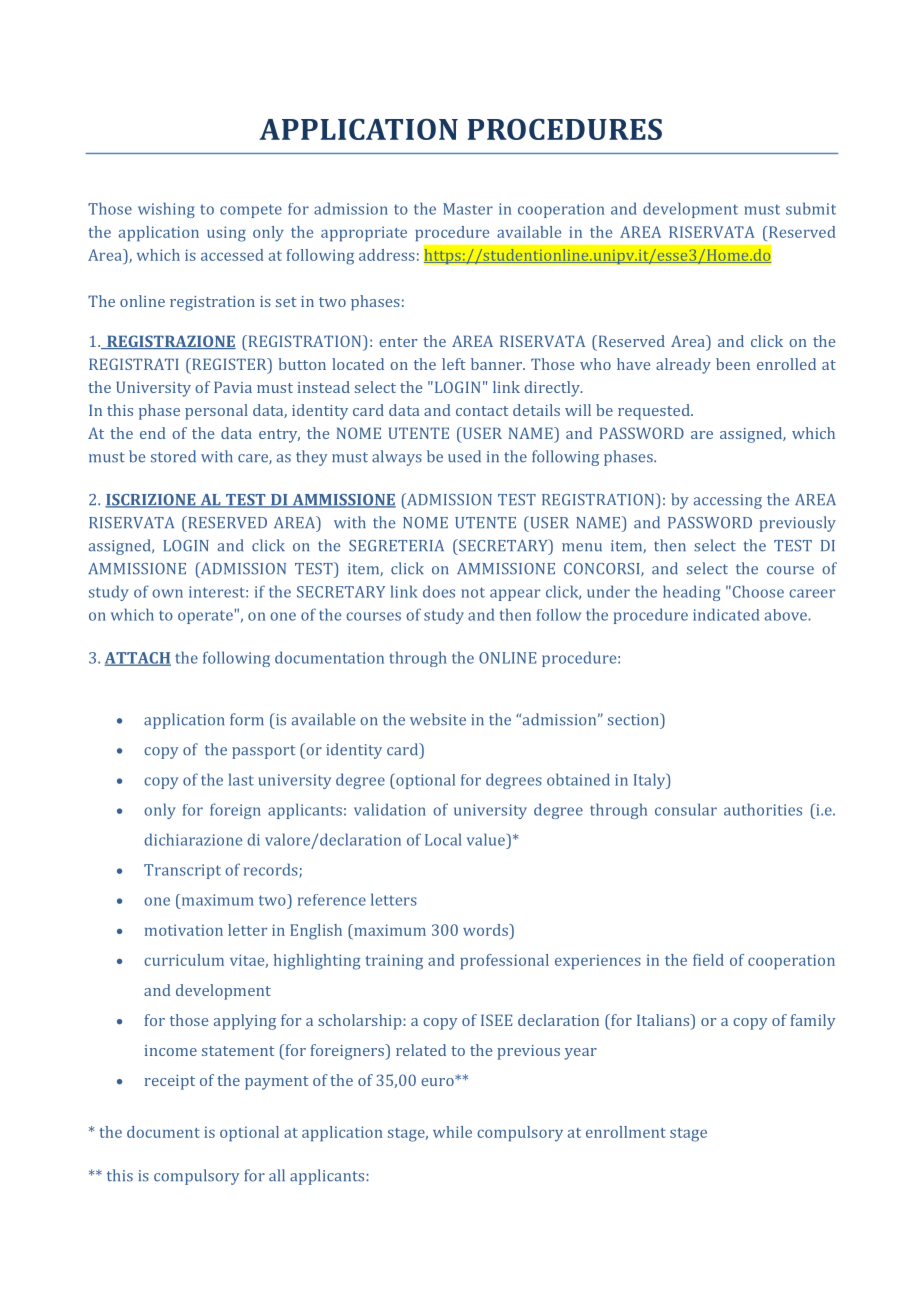 The height and width of the image is (1308, 924). Describe the element at coordinates (634, 719) in the image. I see `section` at that location.
